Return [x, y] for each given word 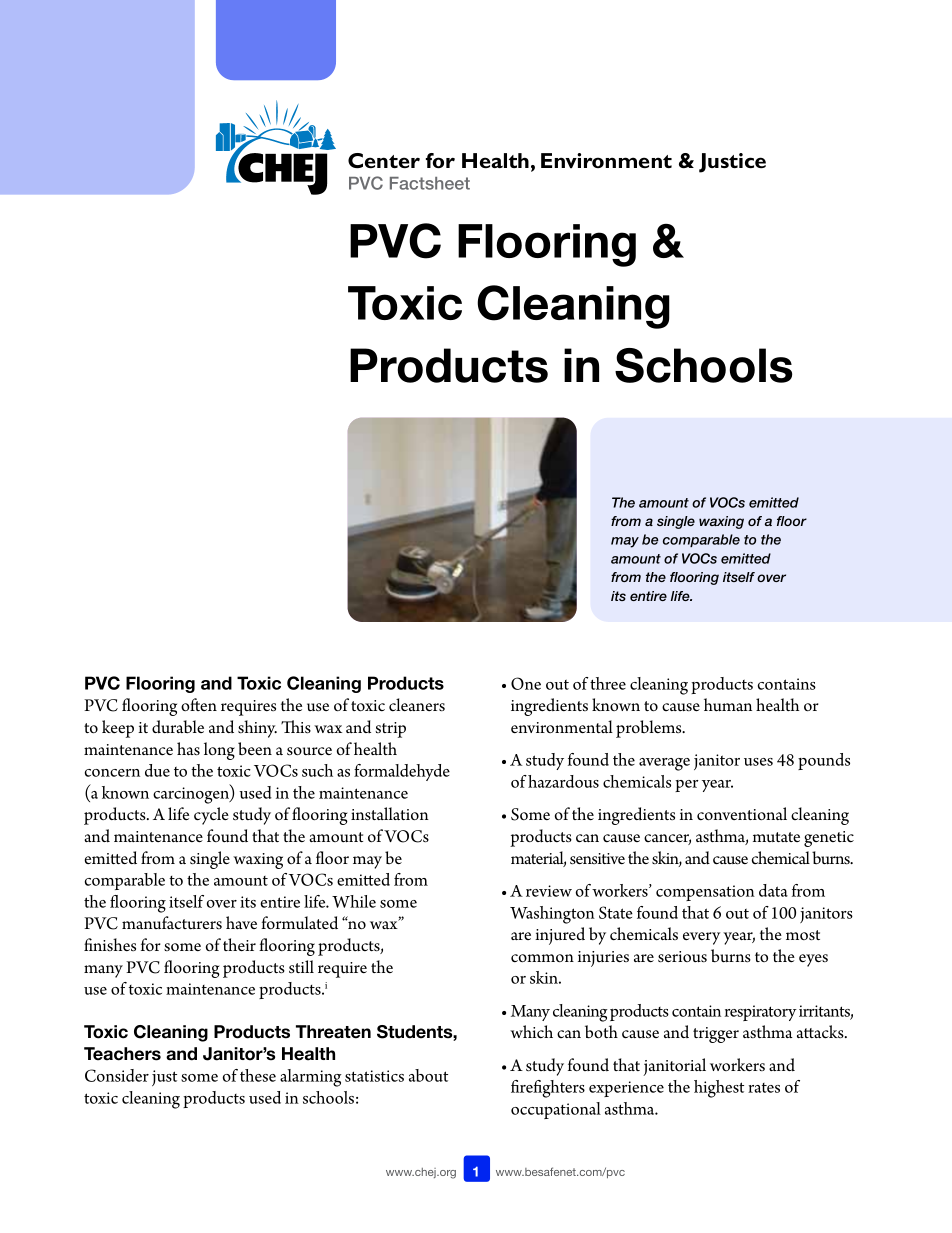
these [258, 1075]
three [608, 683]
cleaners [417, 704]
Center [384, 160]
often [199, 704]
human [728, 704]
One [526, 683]
